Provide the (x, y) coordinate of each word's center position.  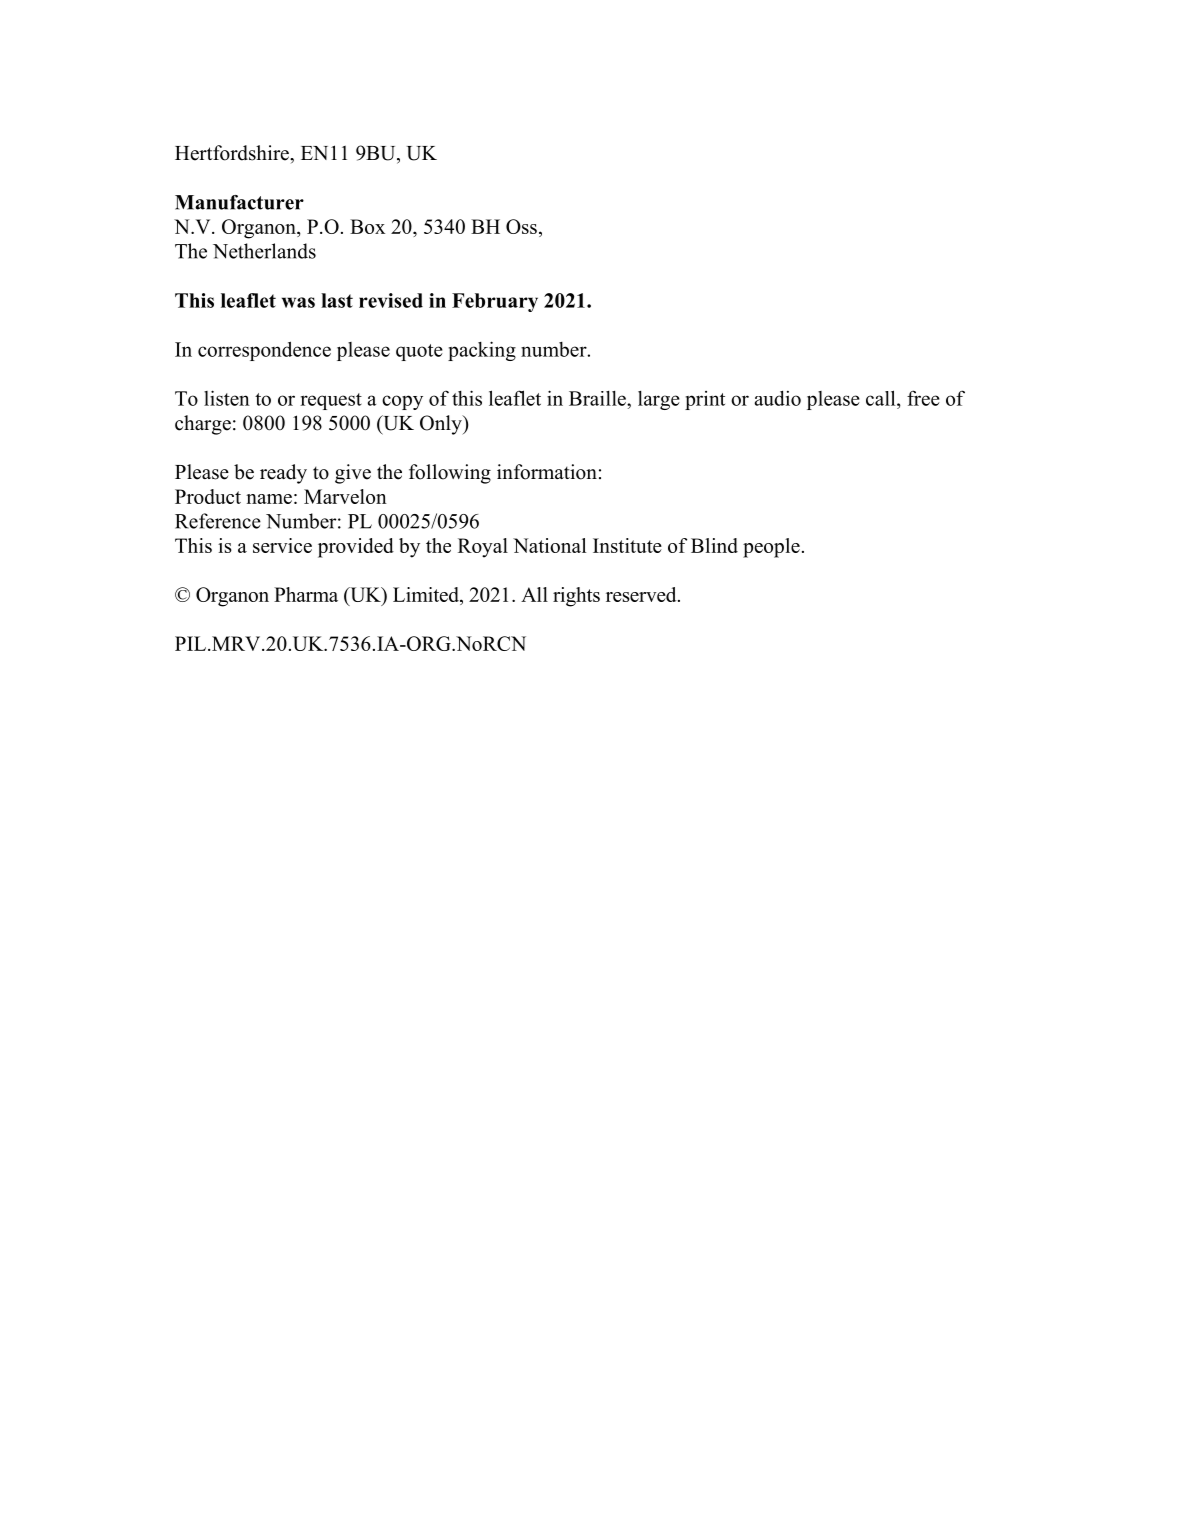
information (547, 472)
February (495, 302)
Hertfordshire (233, 153)
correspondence (264, 351)
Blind (714, 545)
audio (778, 398)
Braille (598, 398)
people (771, 548)
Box (367, 226)
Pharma (306, 594)
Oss (521, 226)
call (882, 398)
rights (576, 597)
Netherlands (264, 251)
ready (283, 474)
